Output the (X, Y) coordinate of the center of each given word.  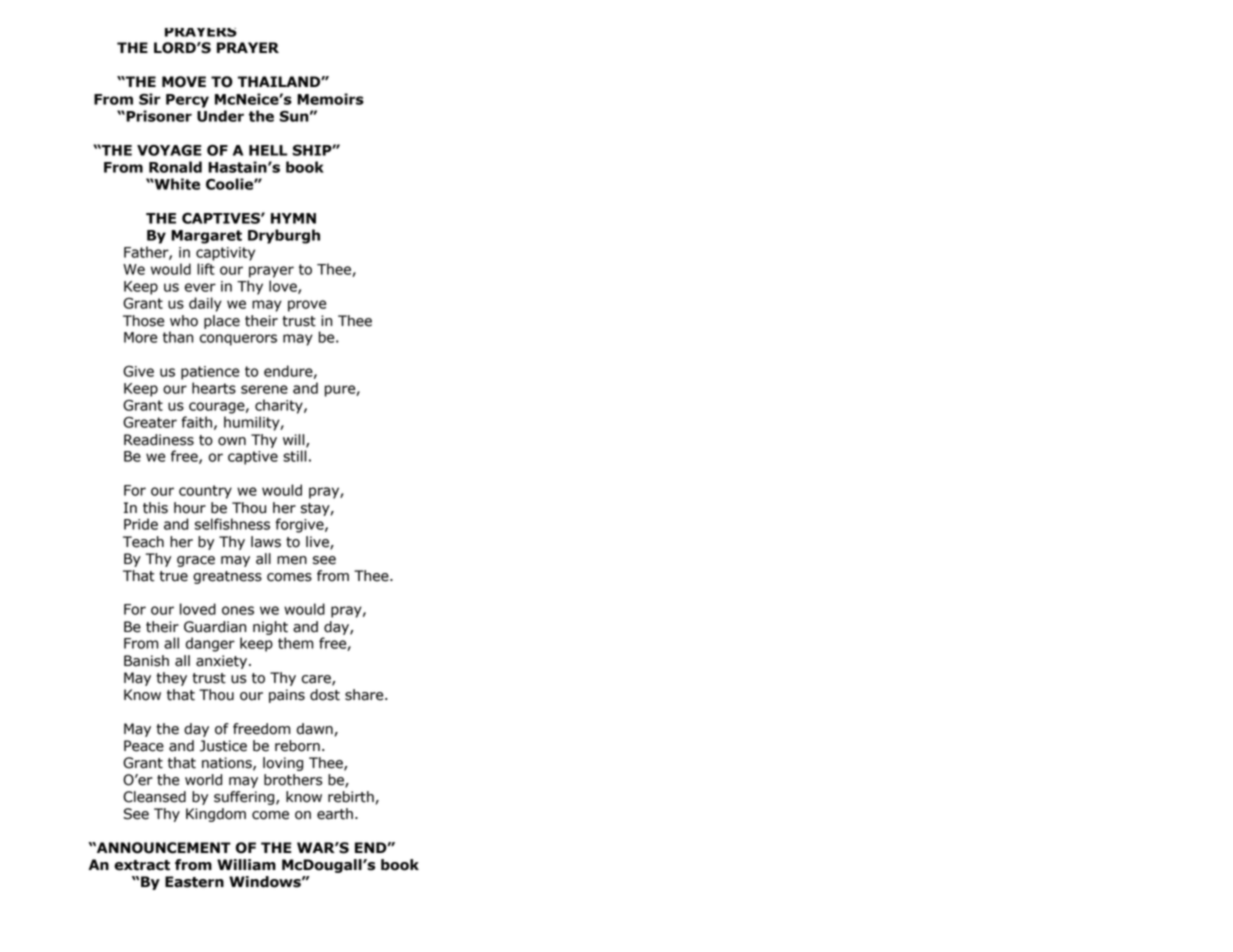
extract (142, 865)
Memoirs (330, 99)
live (318, 542)
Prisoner (158, 116)
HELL (268, 150)
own (232, 441)
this (155, 508)
